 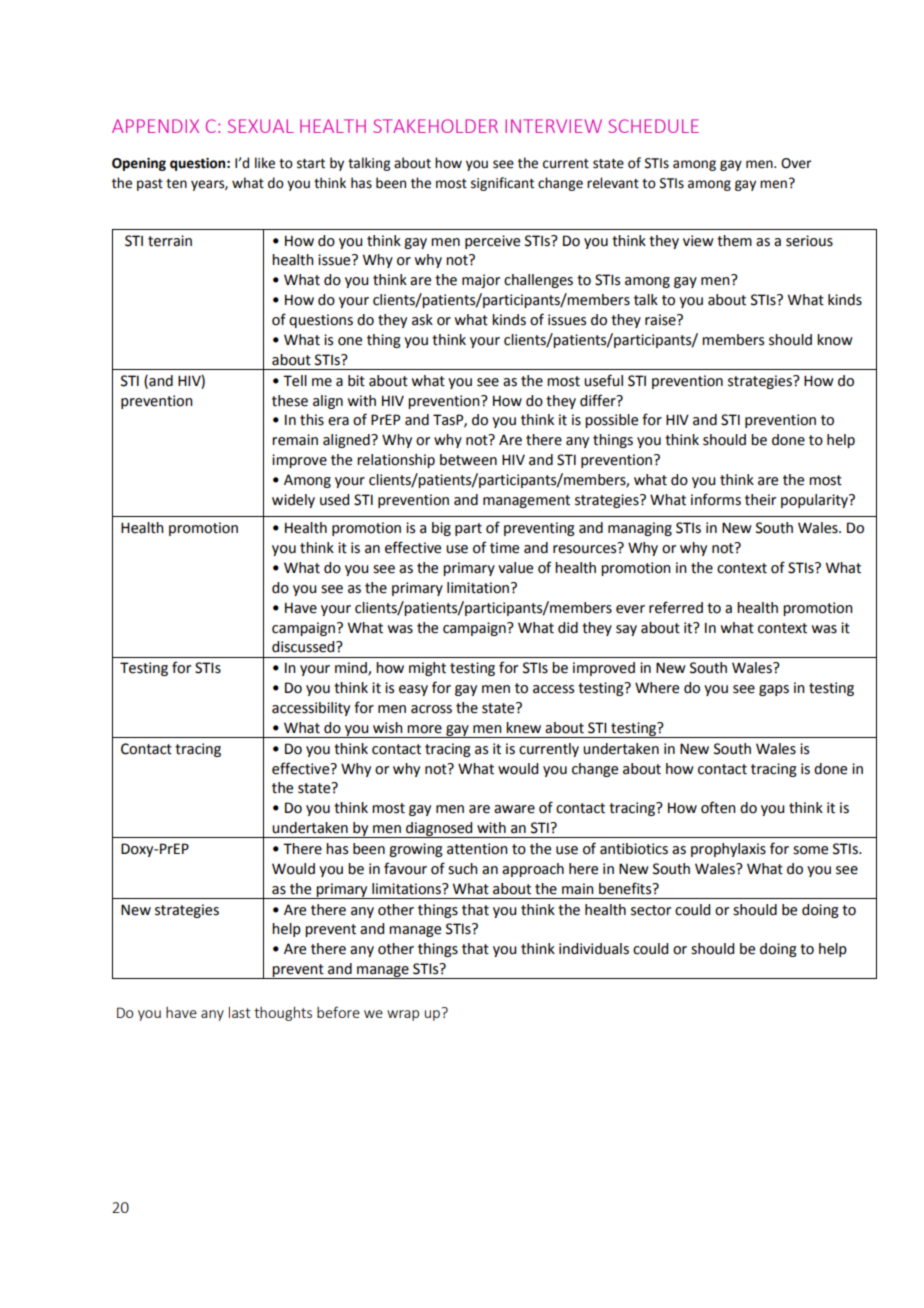 I want to click on know, so click(x=835, y=340).
